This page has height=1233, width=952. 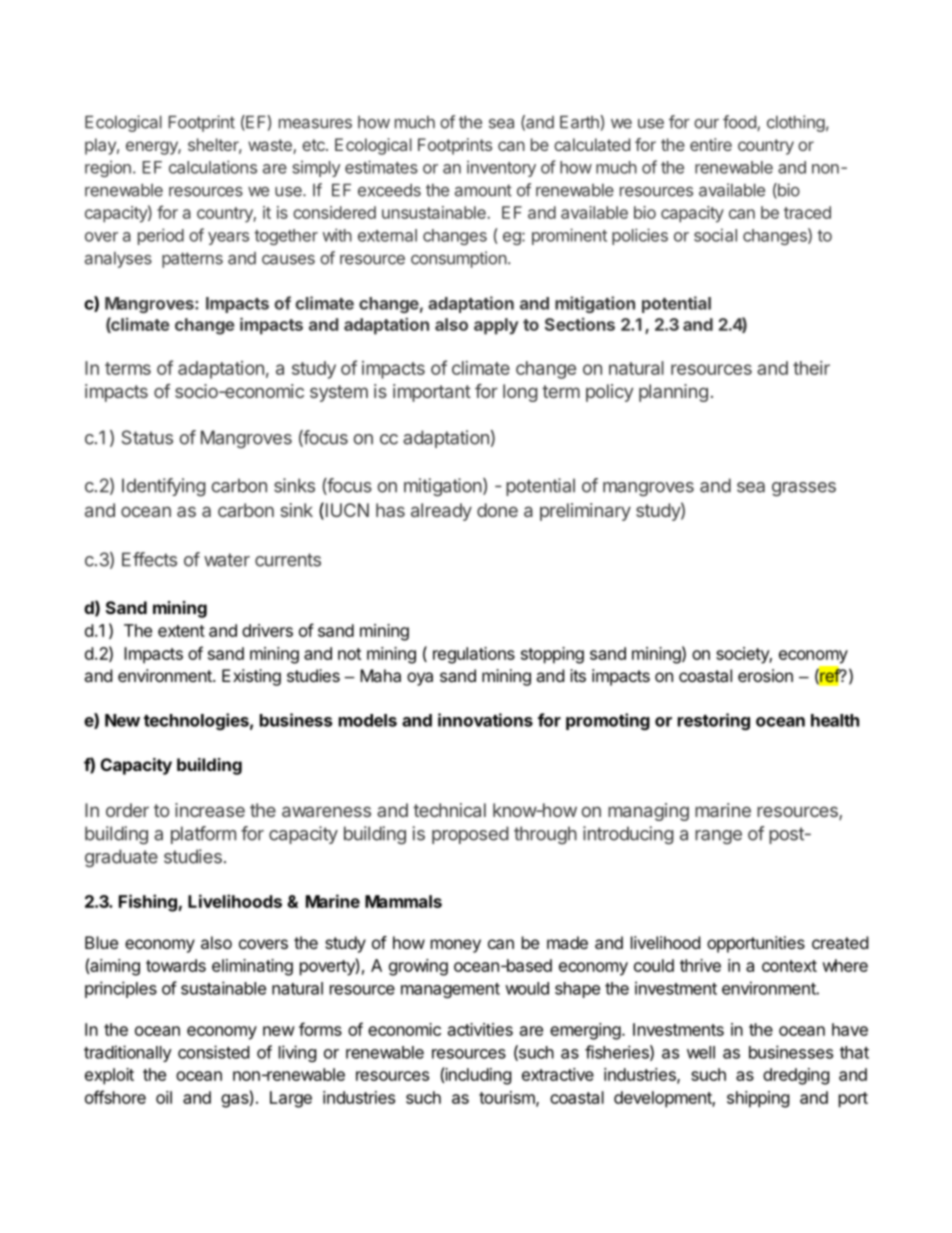 What do you see at coordinates (474, 655) in the page?
I see `regulations` at bounding box center [474, 655].
